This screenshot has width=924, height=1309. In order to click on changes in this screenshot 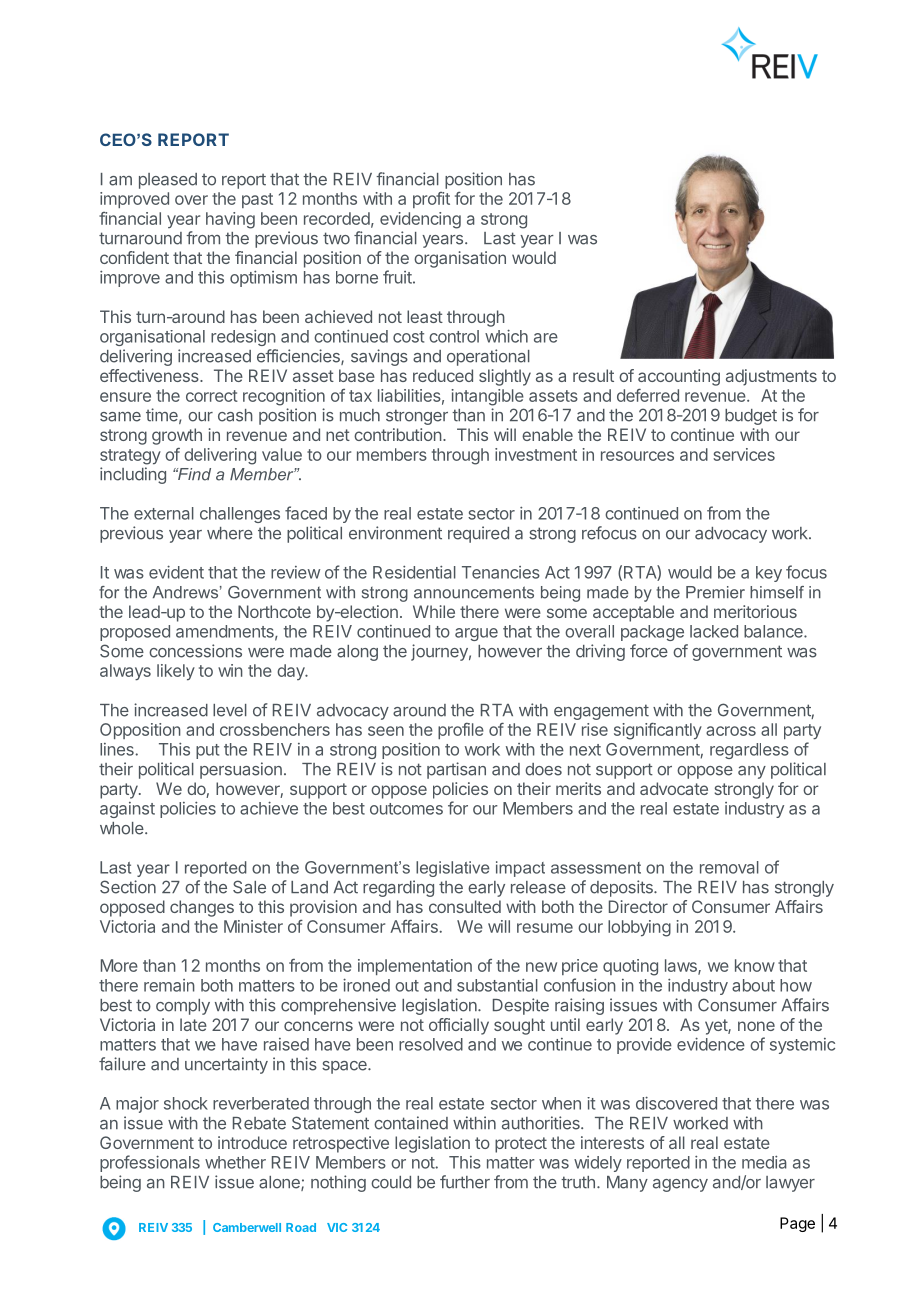, I will do `click(202, 908)`.
